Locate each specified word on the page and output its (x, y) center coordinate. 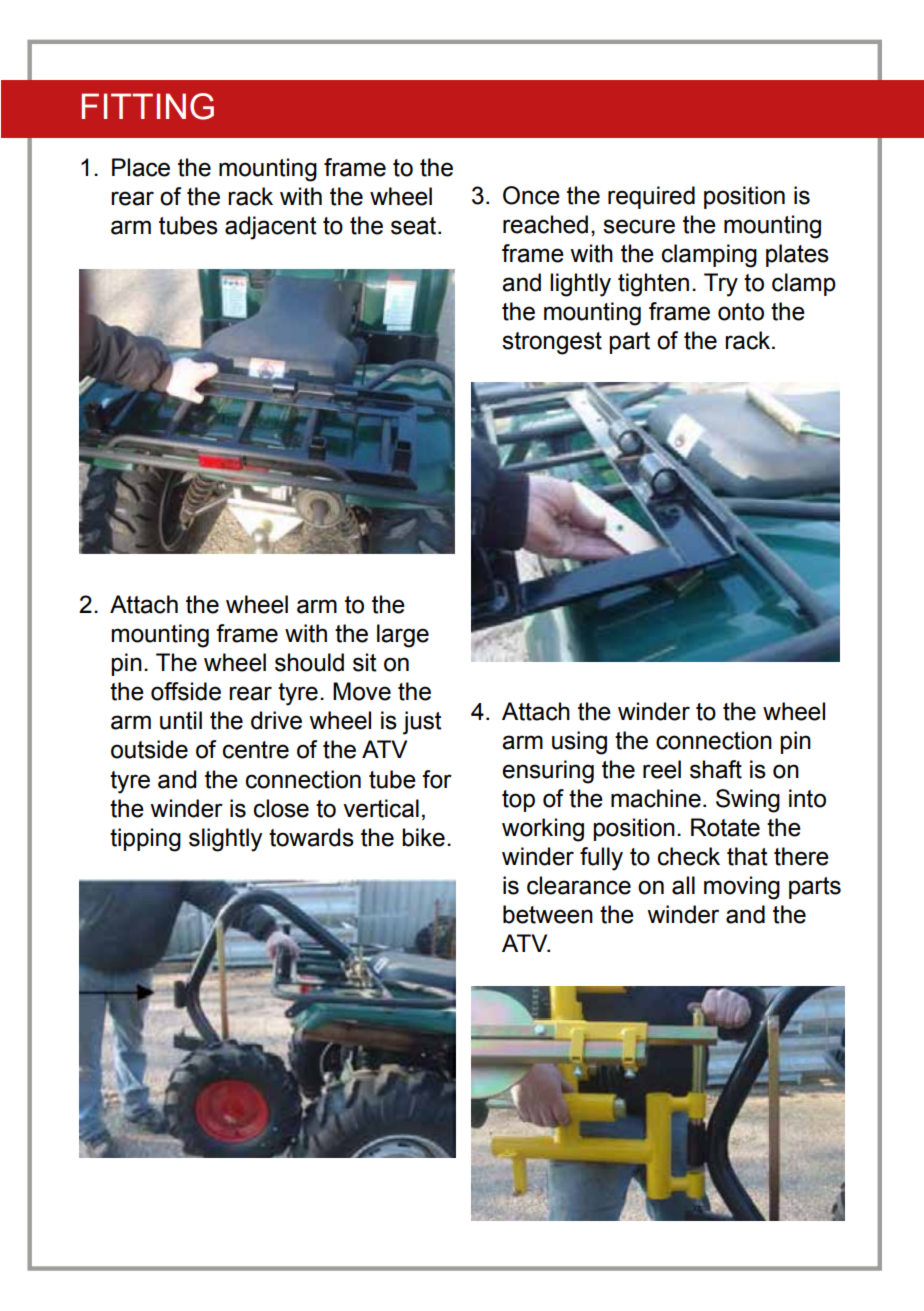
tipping (145, 840)
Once (531, 195)
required (651, 197)
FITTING (148, 106)
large (403, 636)
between (548, 914)
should (309, 662)
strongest (552, 343)
